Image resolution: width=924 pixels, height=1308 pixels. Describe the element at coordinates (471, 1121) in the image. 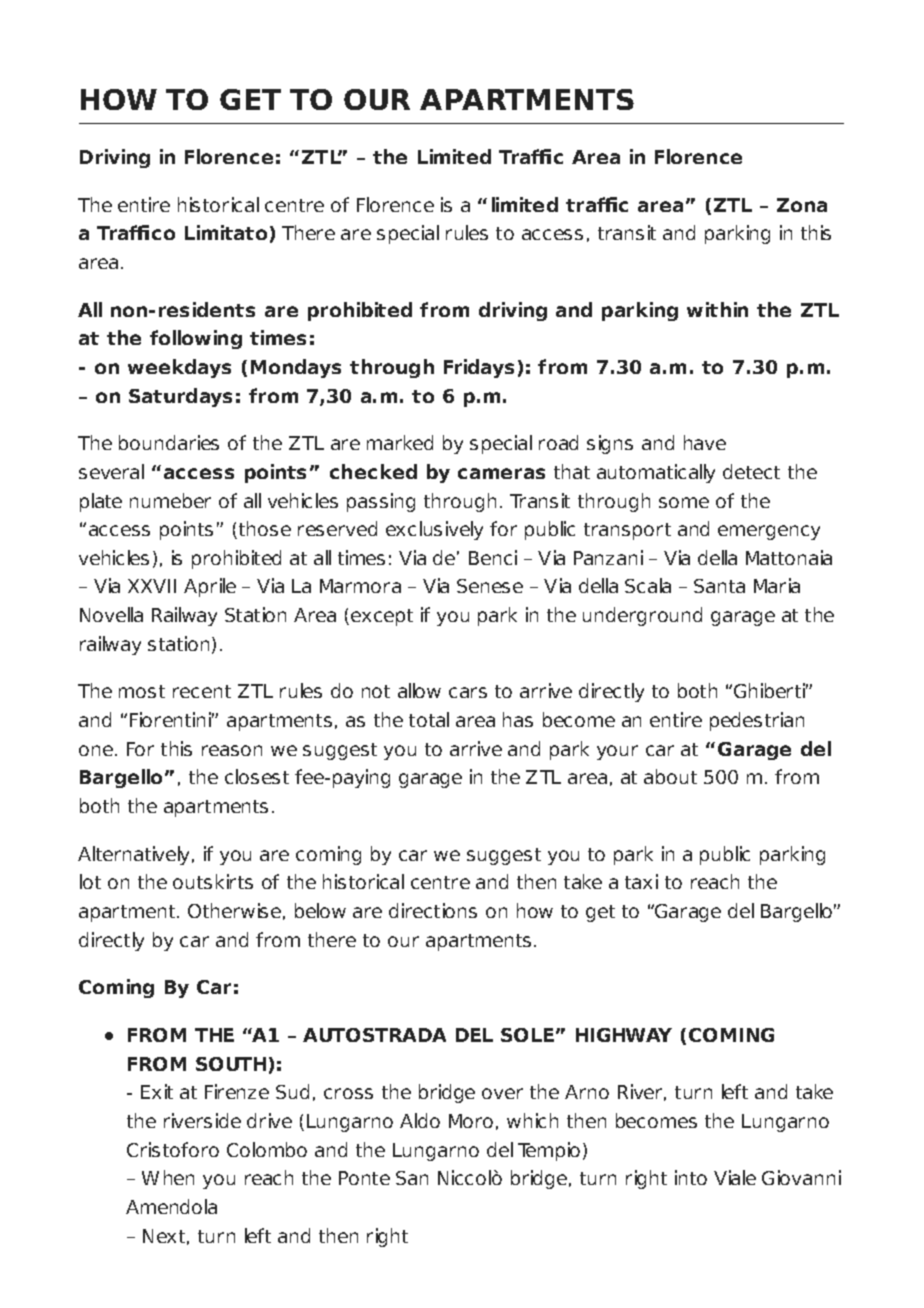

I see `Moro` at that location.
